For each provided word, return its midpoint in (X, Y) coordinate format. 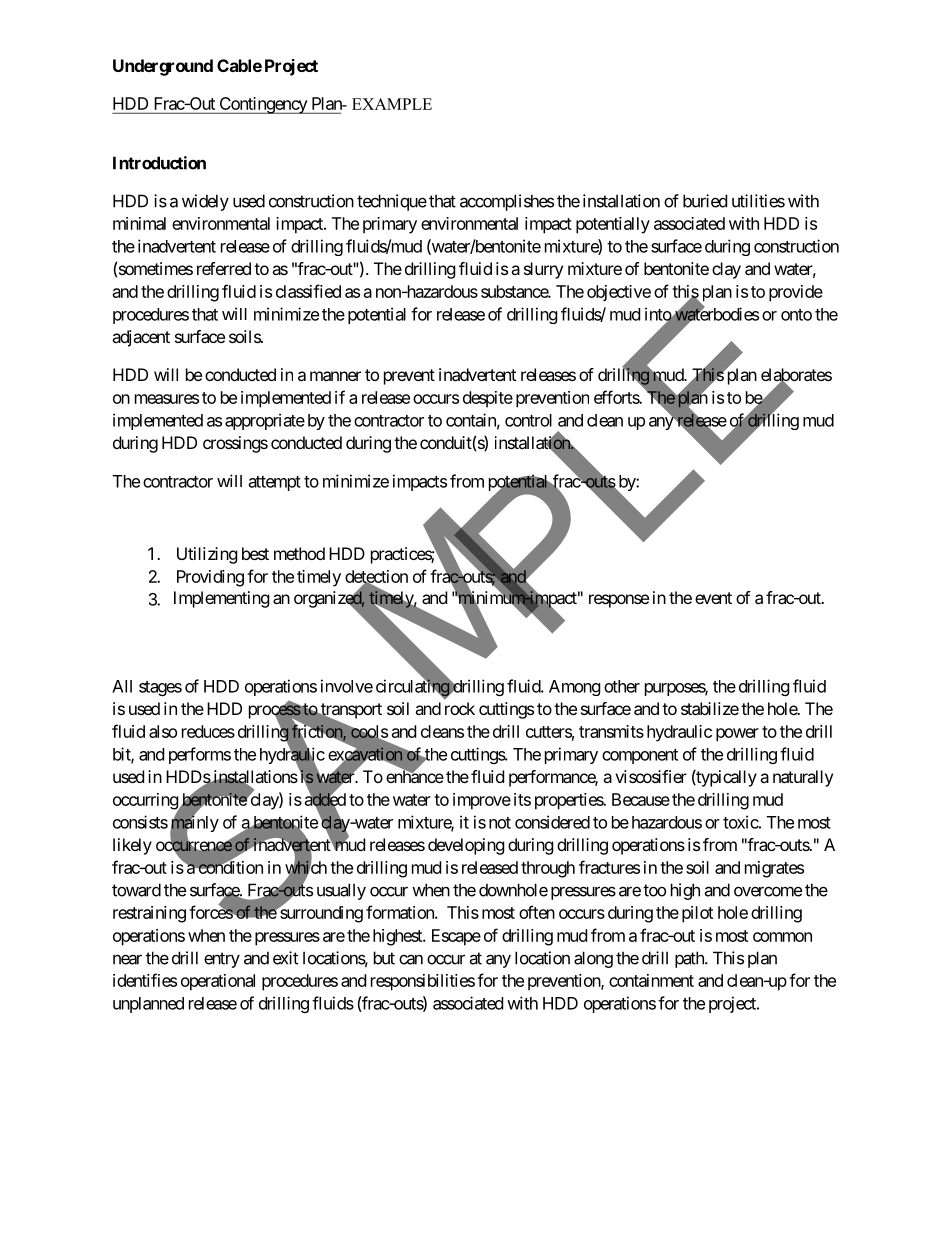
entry (222, 960)
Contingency (263, 105)
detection (376, 577)
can (411, 959)
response (619, 601)
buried (705, 201)
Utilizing (207, 555)
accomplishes (507, 202)
